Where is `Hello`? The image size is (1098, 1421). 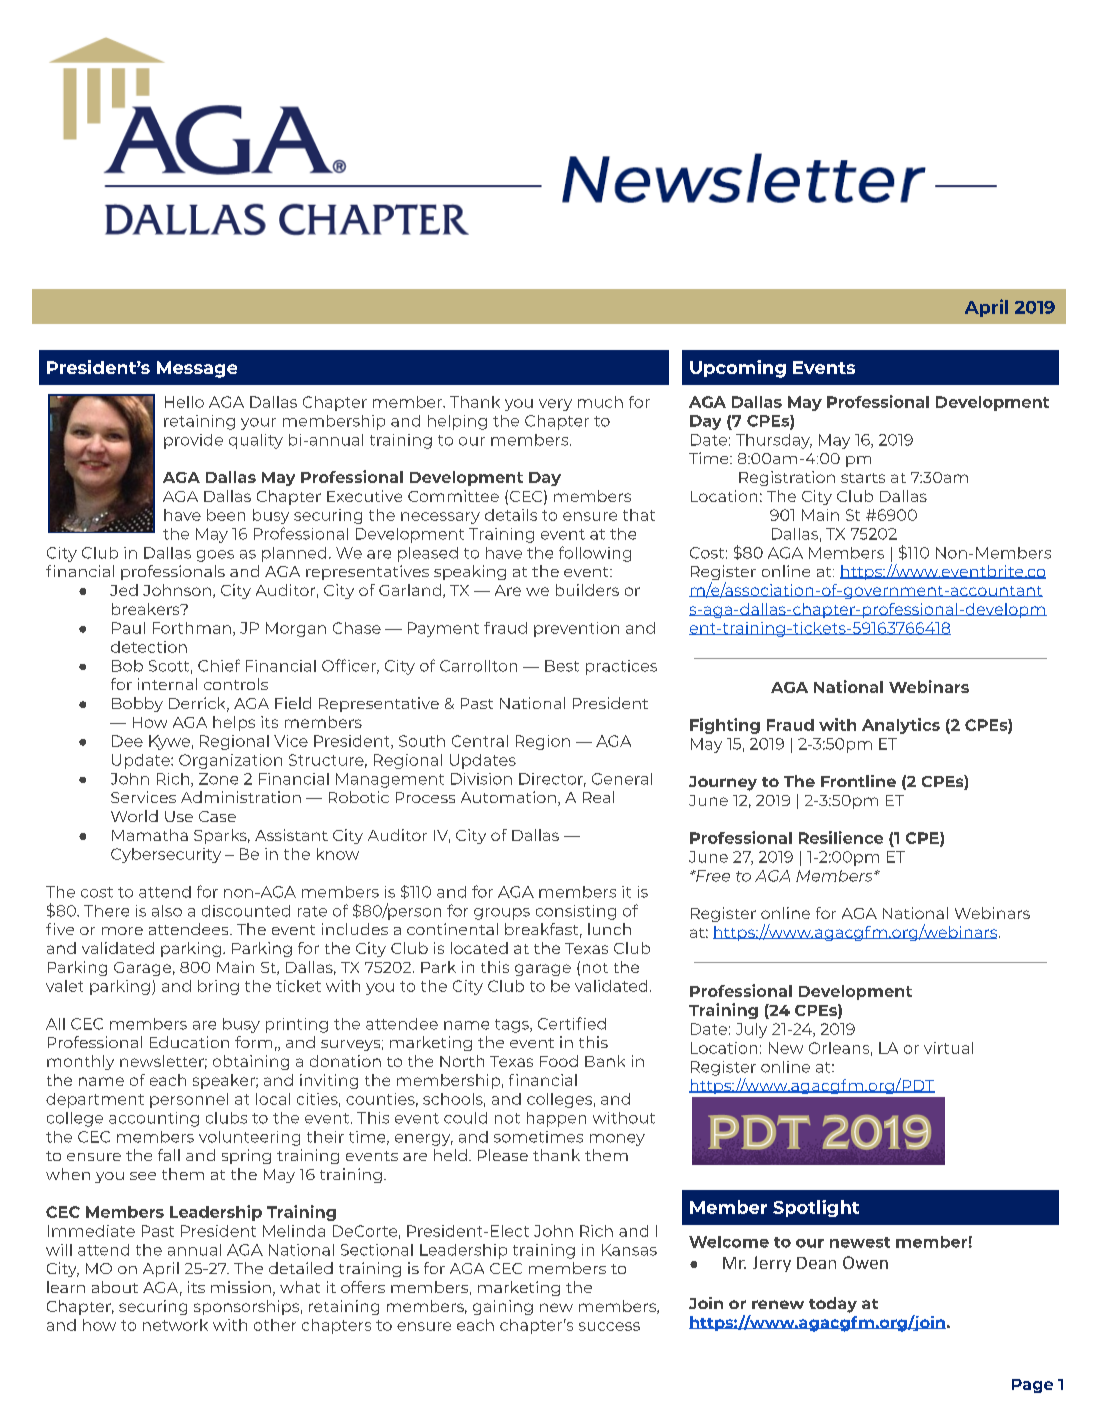
Hello is located at coordinates (184, 402).
